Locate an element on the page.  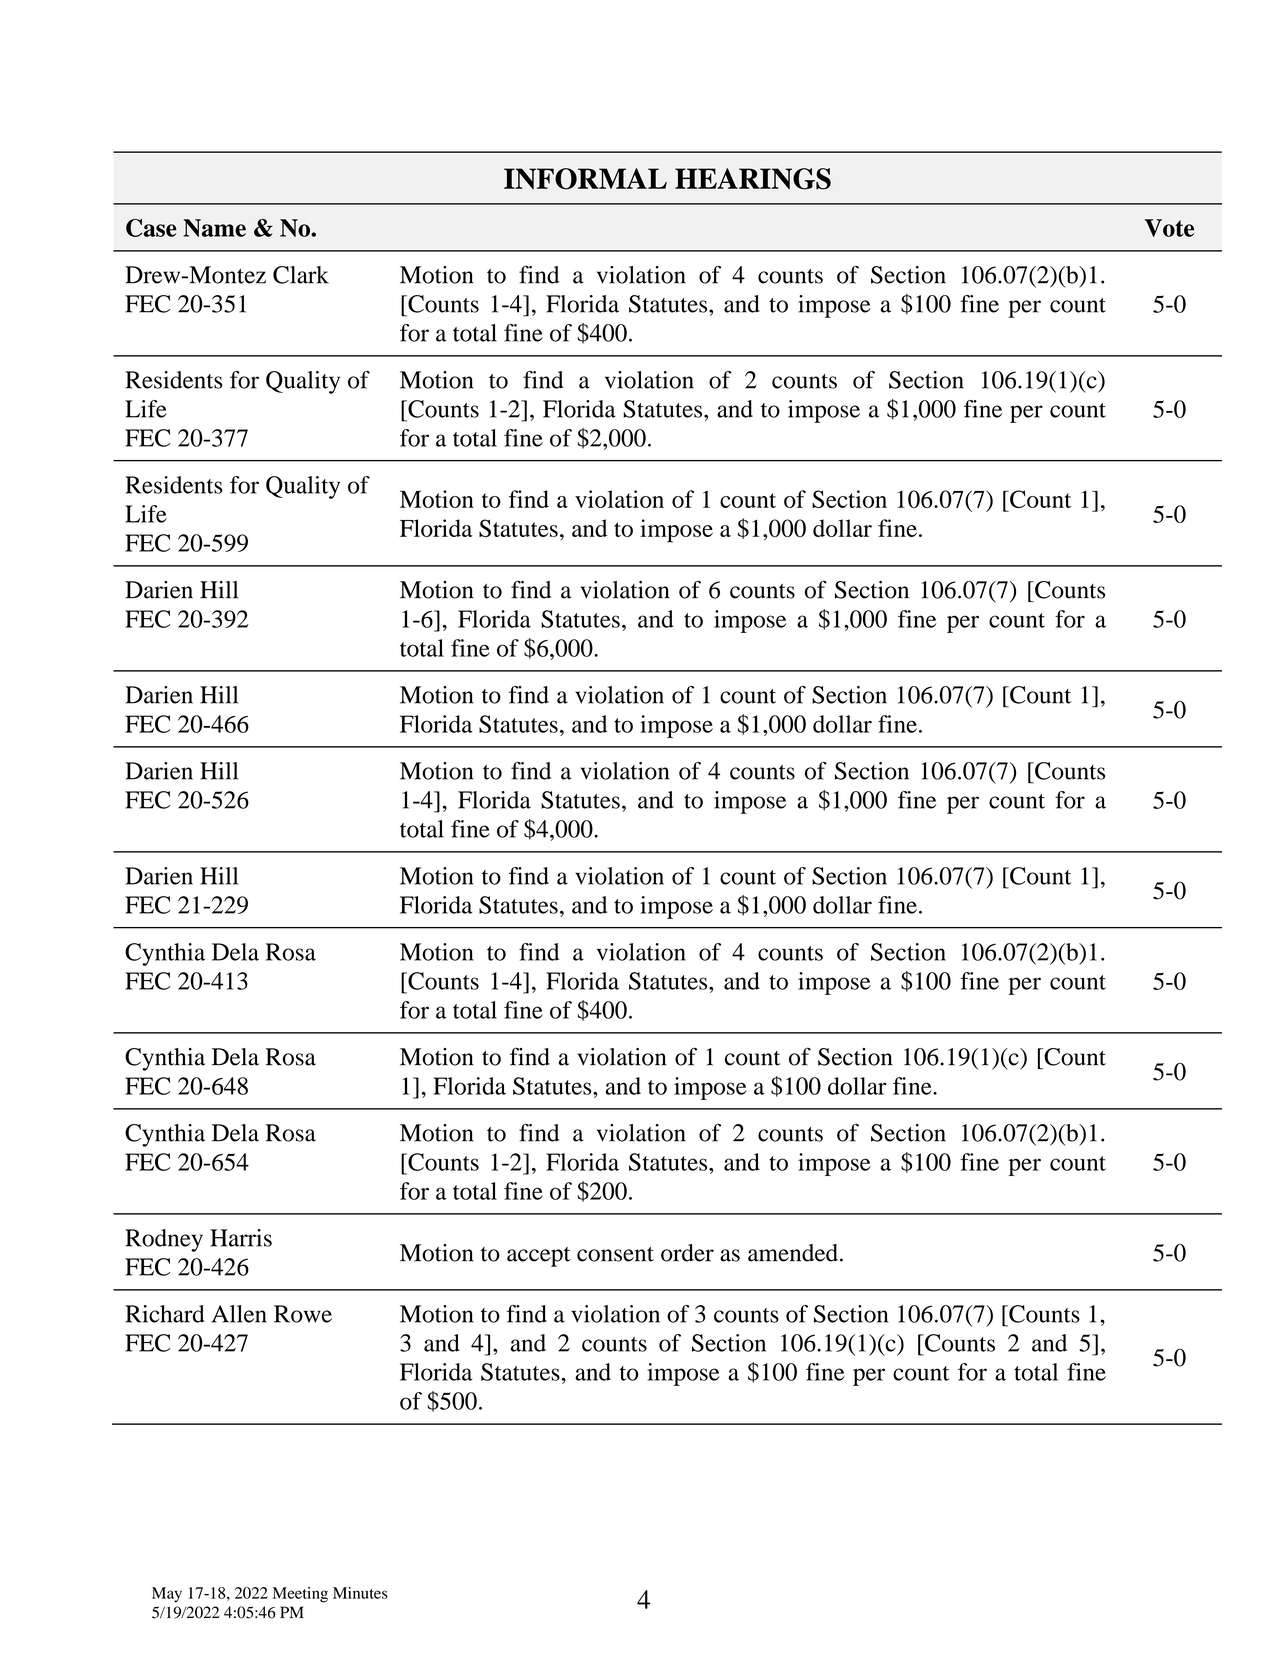
INFORMAL is located at coordinates (585, 179).
